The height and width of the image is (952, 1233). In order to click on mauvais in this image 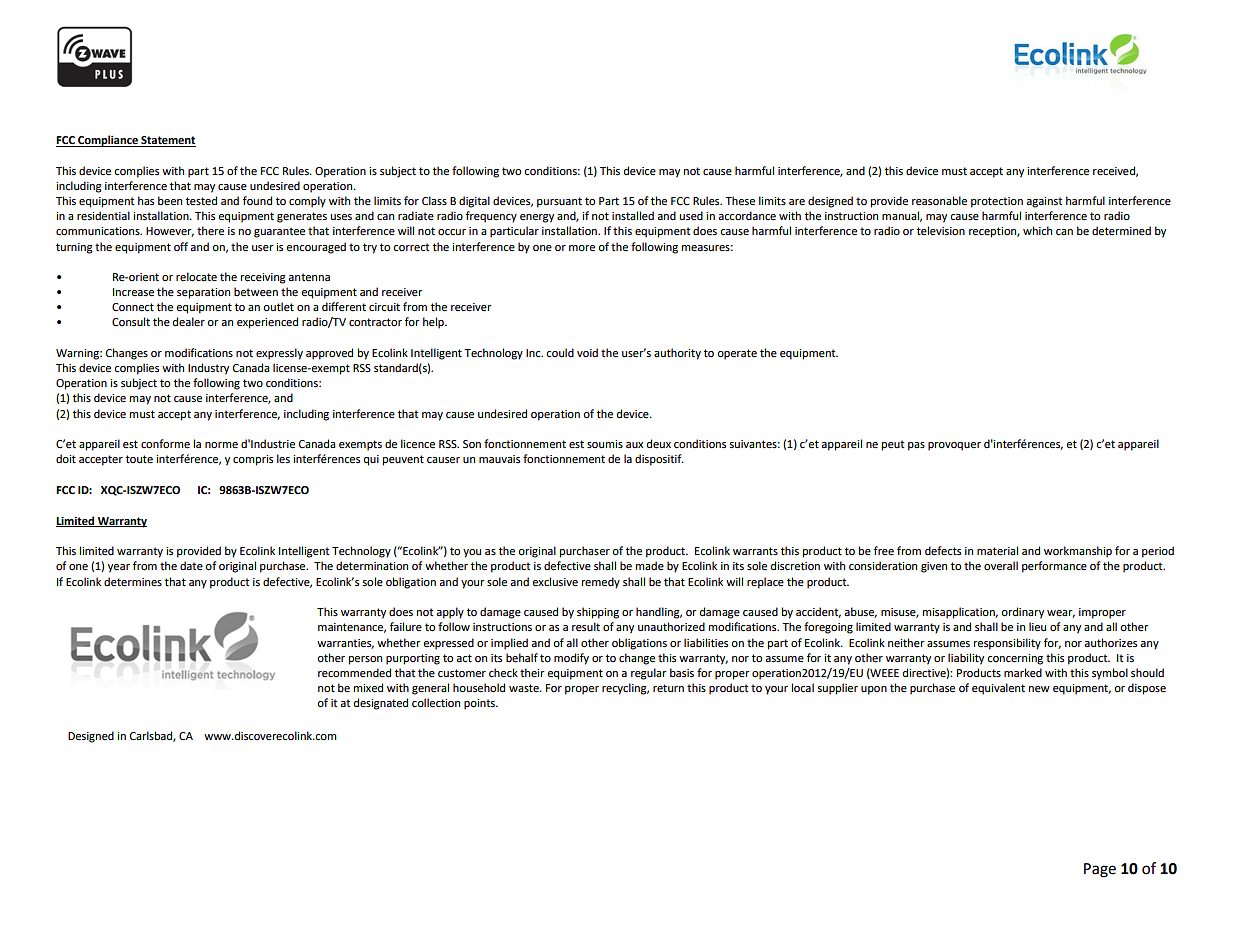, I will do `click(499, 459)`.
